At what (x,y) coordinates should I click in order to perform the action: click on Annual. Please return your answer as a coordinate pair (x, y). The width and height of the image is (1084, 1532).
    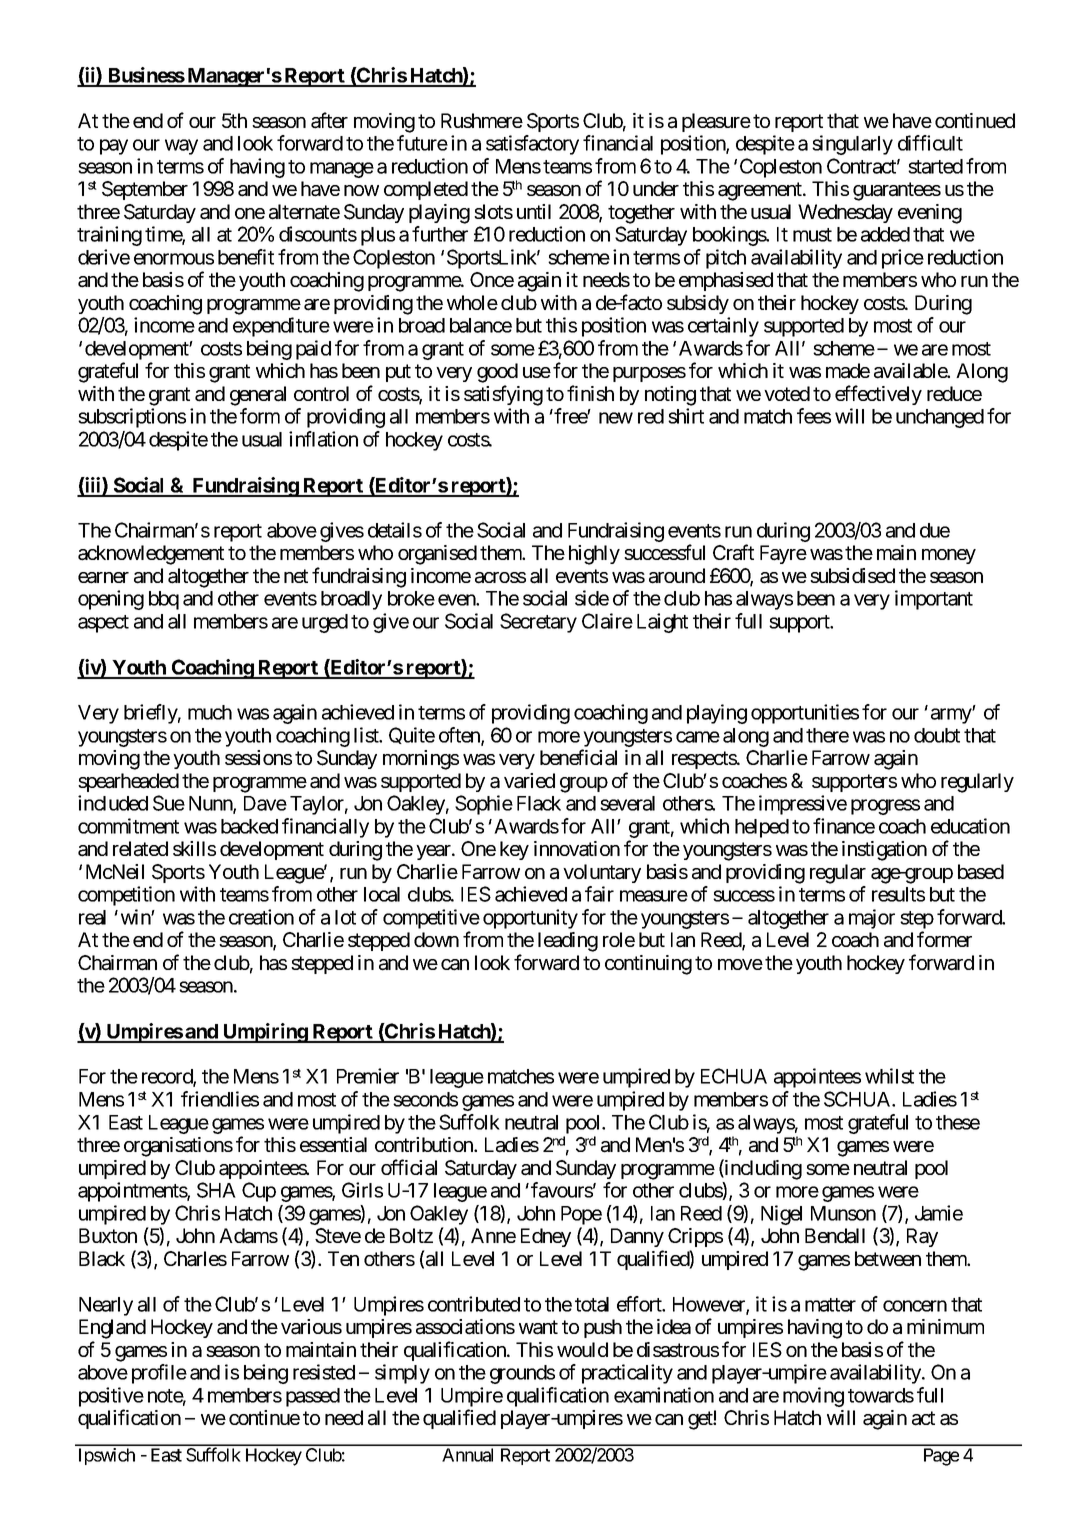
    Looking at the image, I should click on (467, 1455).
